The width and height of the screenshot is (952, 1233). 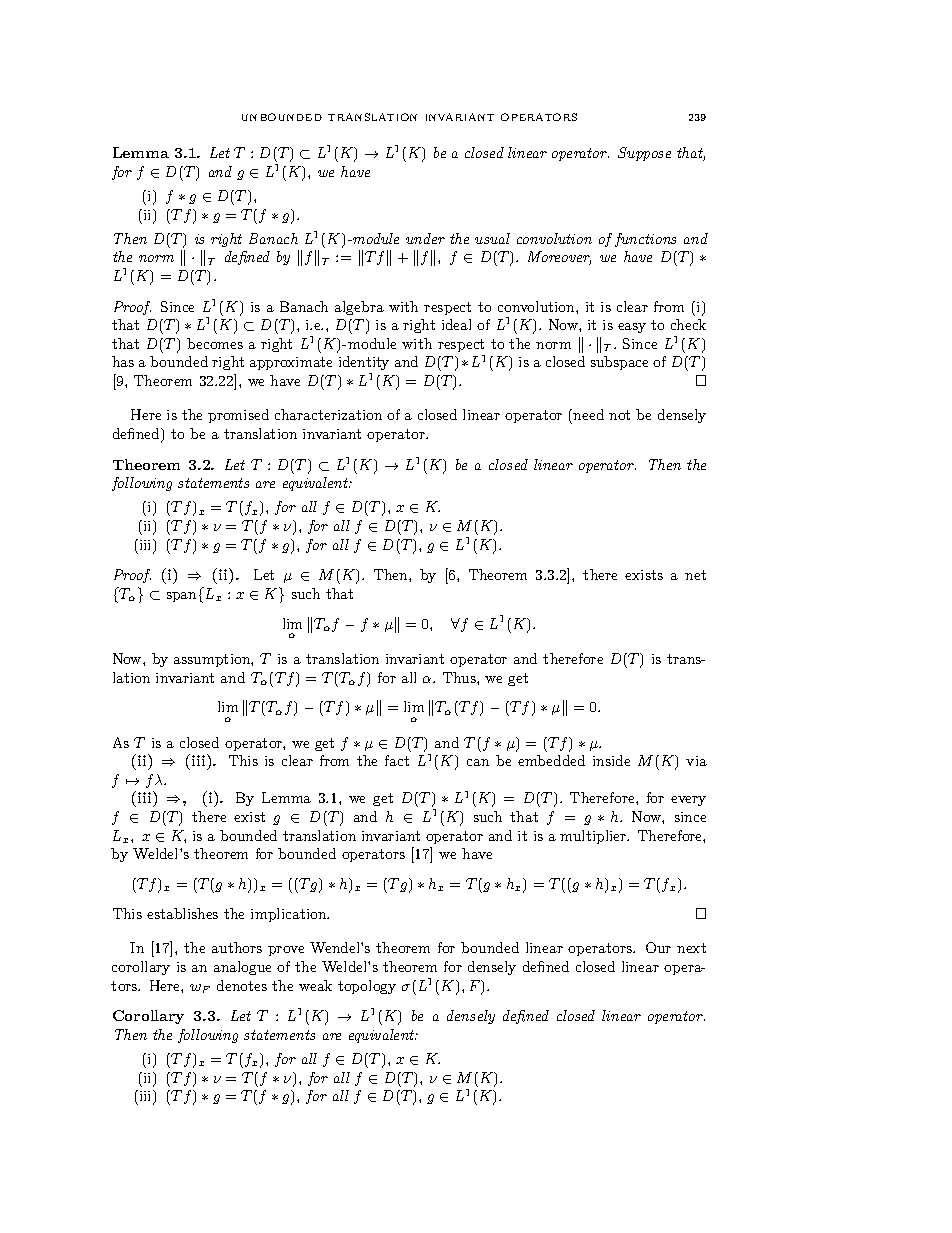 I want to click on net, so click(x=695, y=575).
